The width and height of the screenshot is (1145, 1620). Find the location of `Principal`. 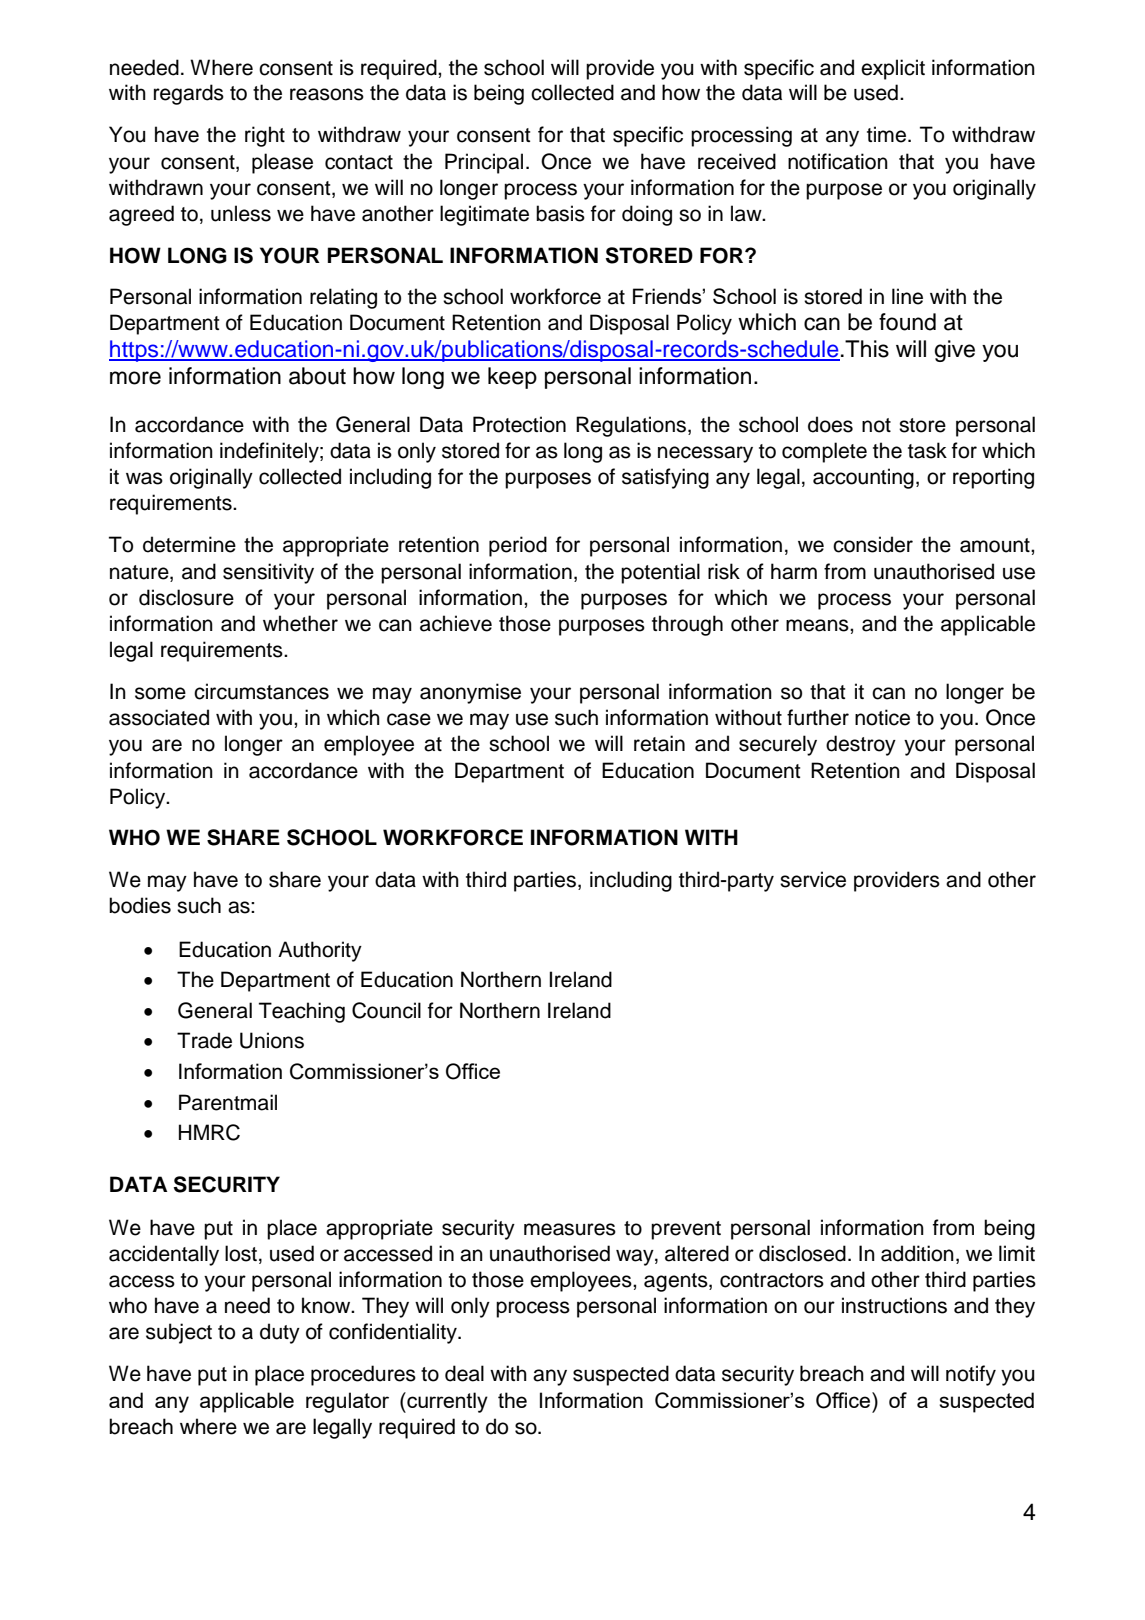

Principal is located at coordinates (484, 163).
